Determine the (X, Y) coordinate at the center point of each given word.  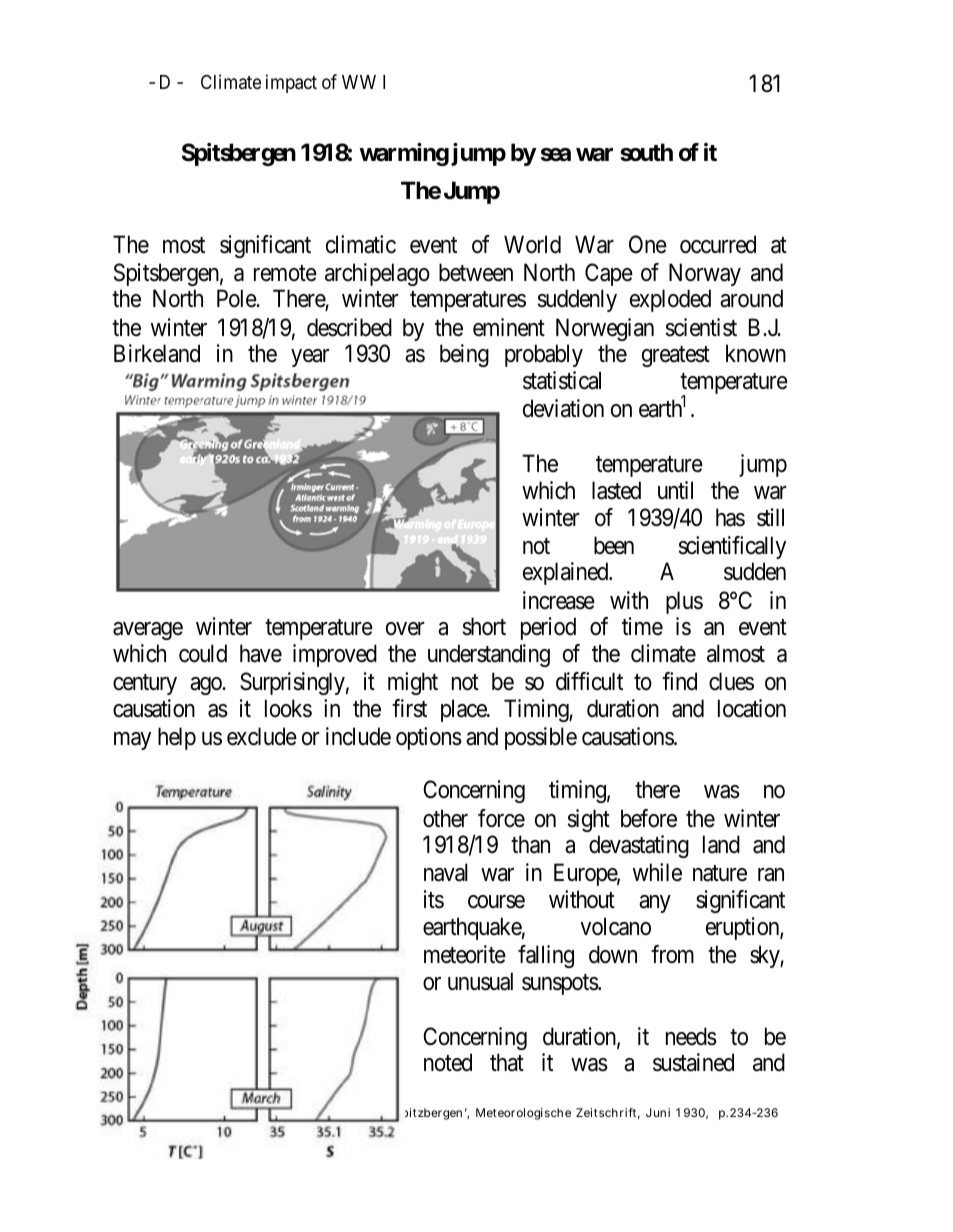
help (177, 738)
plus (684, 602)
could (203, 653)
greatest (676, 357)
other (445, 818)
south (646, 152)
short (484, 626)
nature (720, 874)
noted (448, 1062)
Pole (237, 298)
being (464, 355)
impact (291, 83)
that (507, 1062)
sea (556, 155)
